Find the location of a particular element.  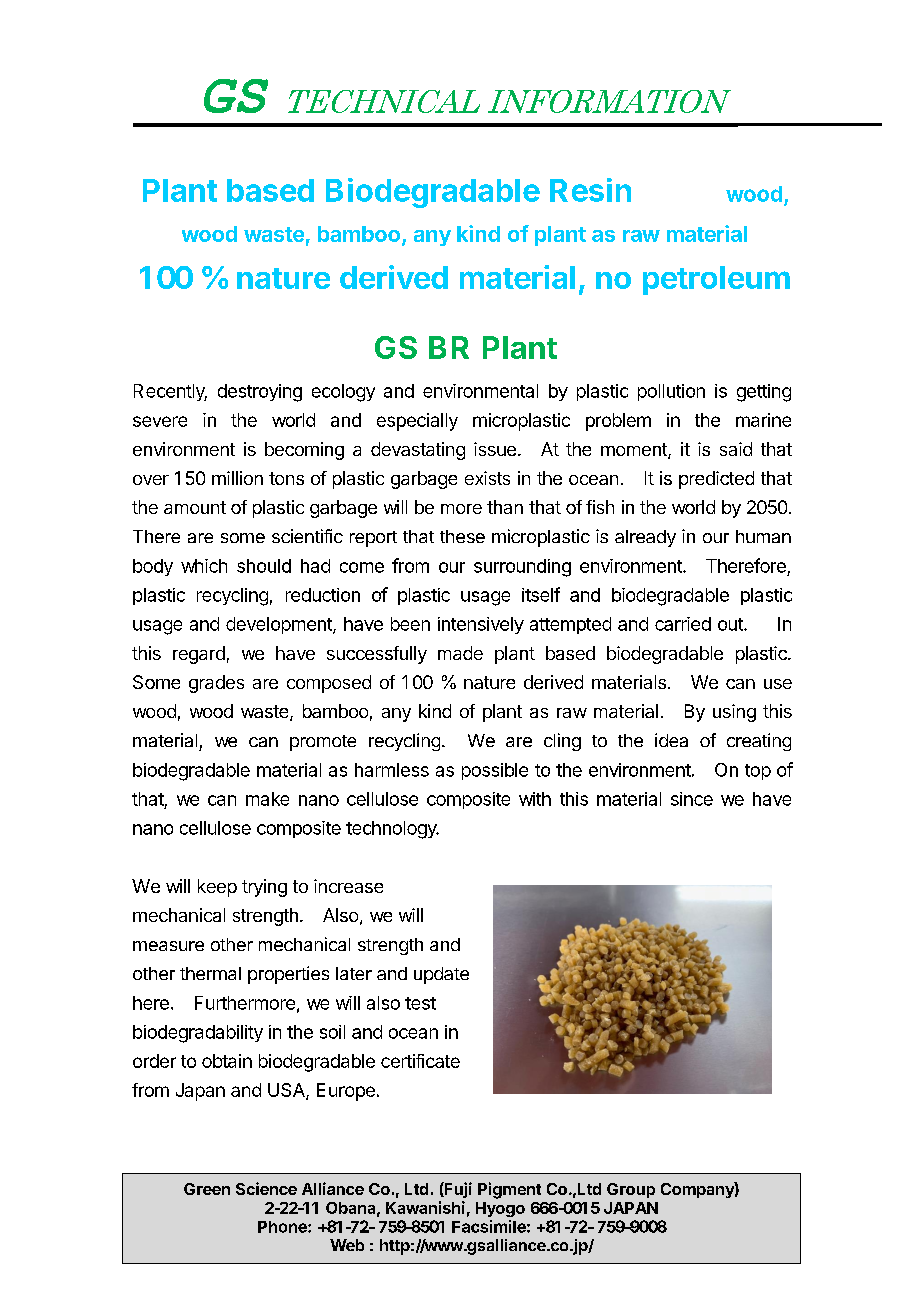

destroying is located at coordinates (260, 393).
